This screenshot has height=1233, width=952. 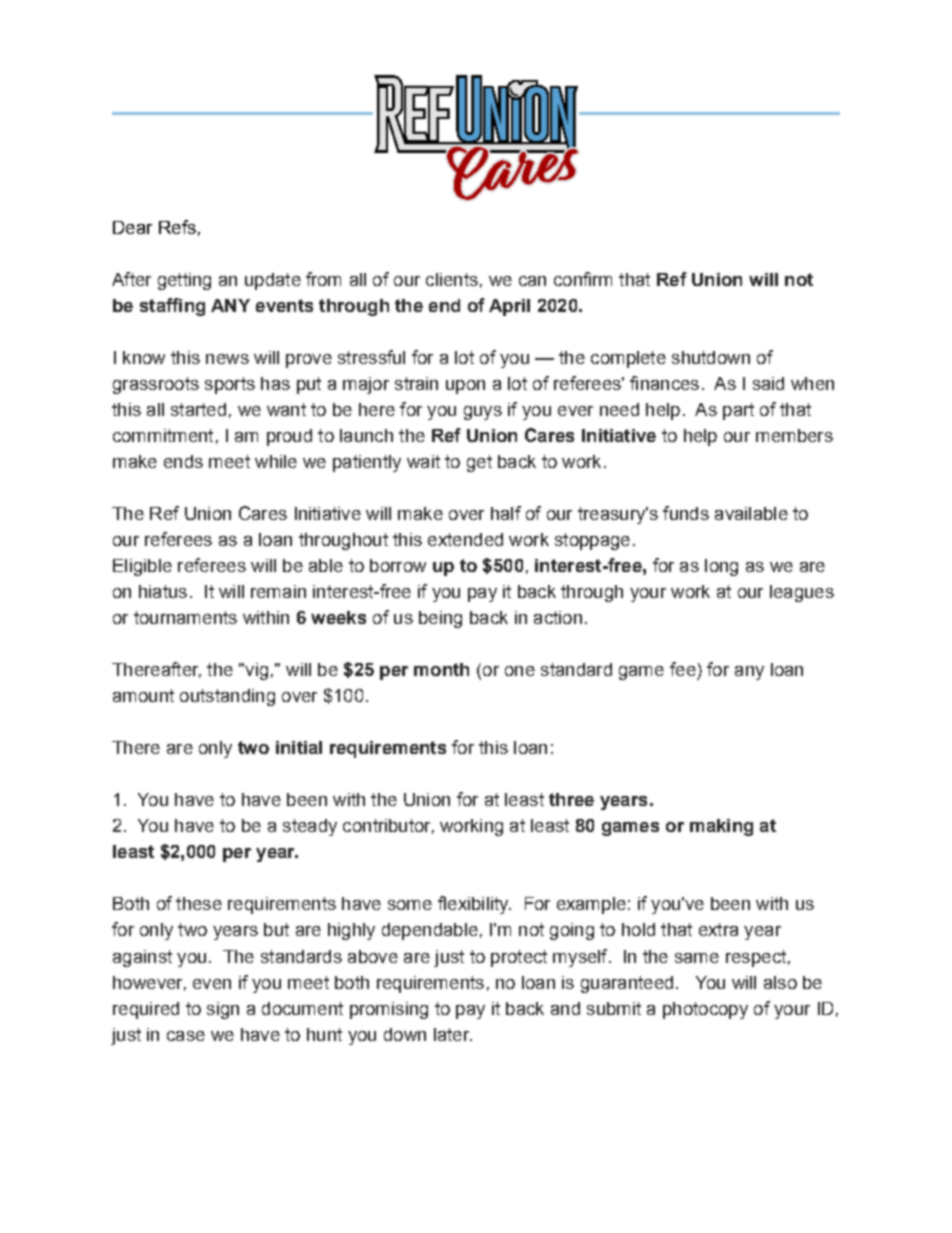 What do you see at coordinates (721, 827) in the screenshot?
I see `making` at bounding box center [721, 827].
